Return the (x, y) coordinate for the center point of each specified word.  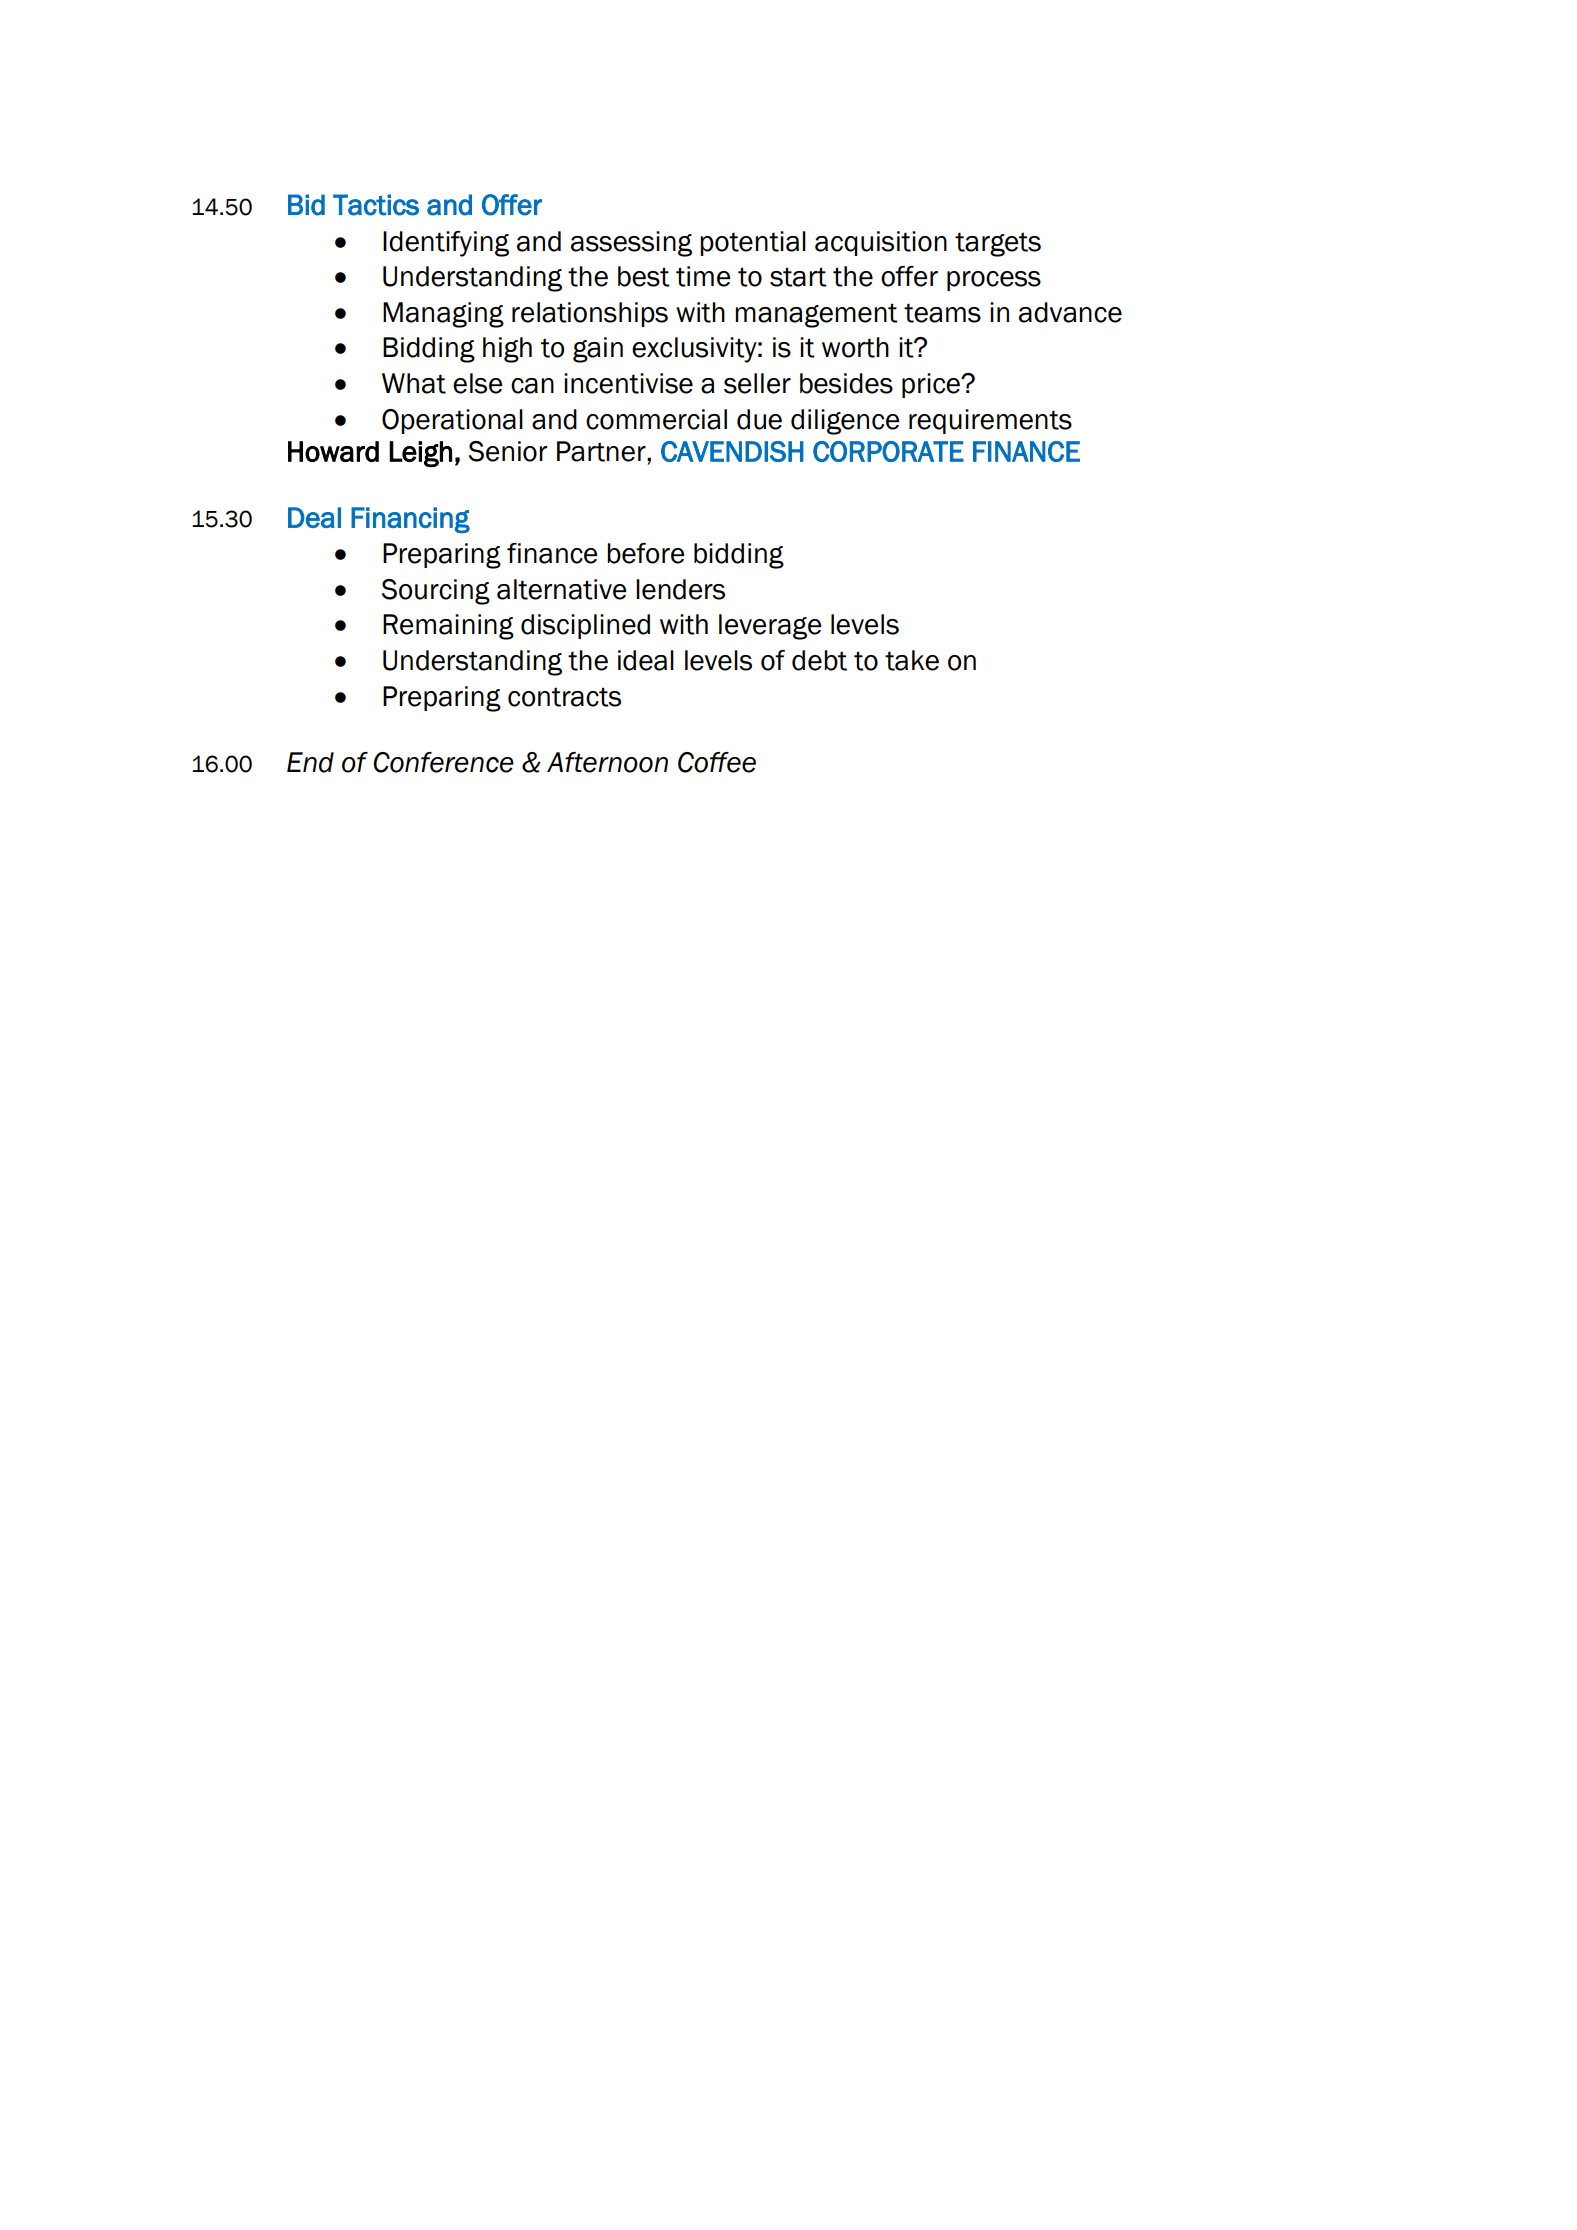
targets (998, 244)
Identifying (446, 244)
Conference (443, 762)
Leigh (420, 454)
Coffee (717, 762)
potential (753, 243)
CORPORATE (888, 451)
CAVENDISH (732, 451)
